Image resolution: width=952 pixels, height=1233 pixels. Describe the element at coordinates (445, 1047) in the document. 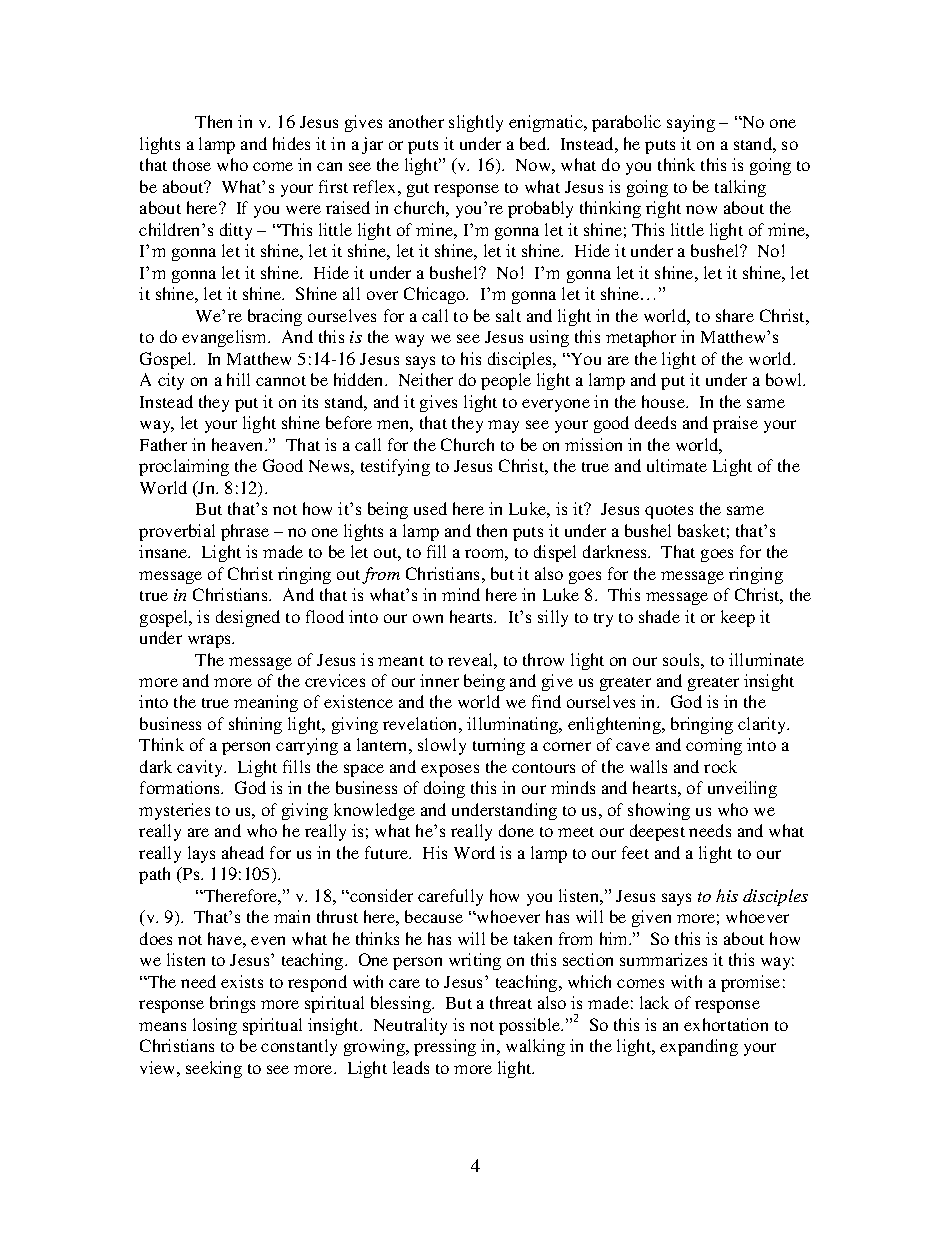

I see `pressing` at that location.
